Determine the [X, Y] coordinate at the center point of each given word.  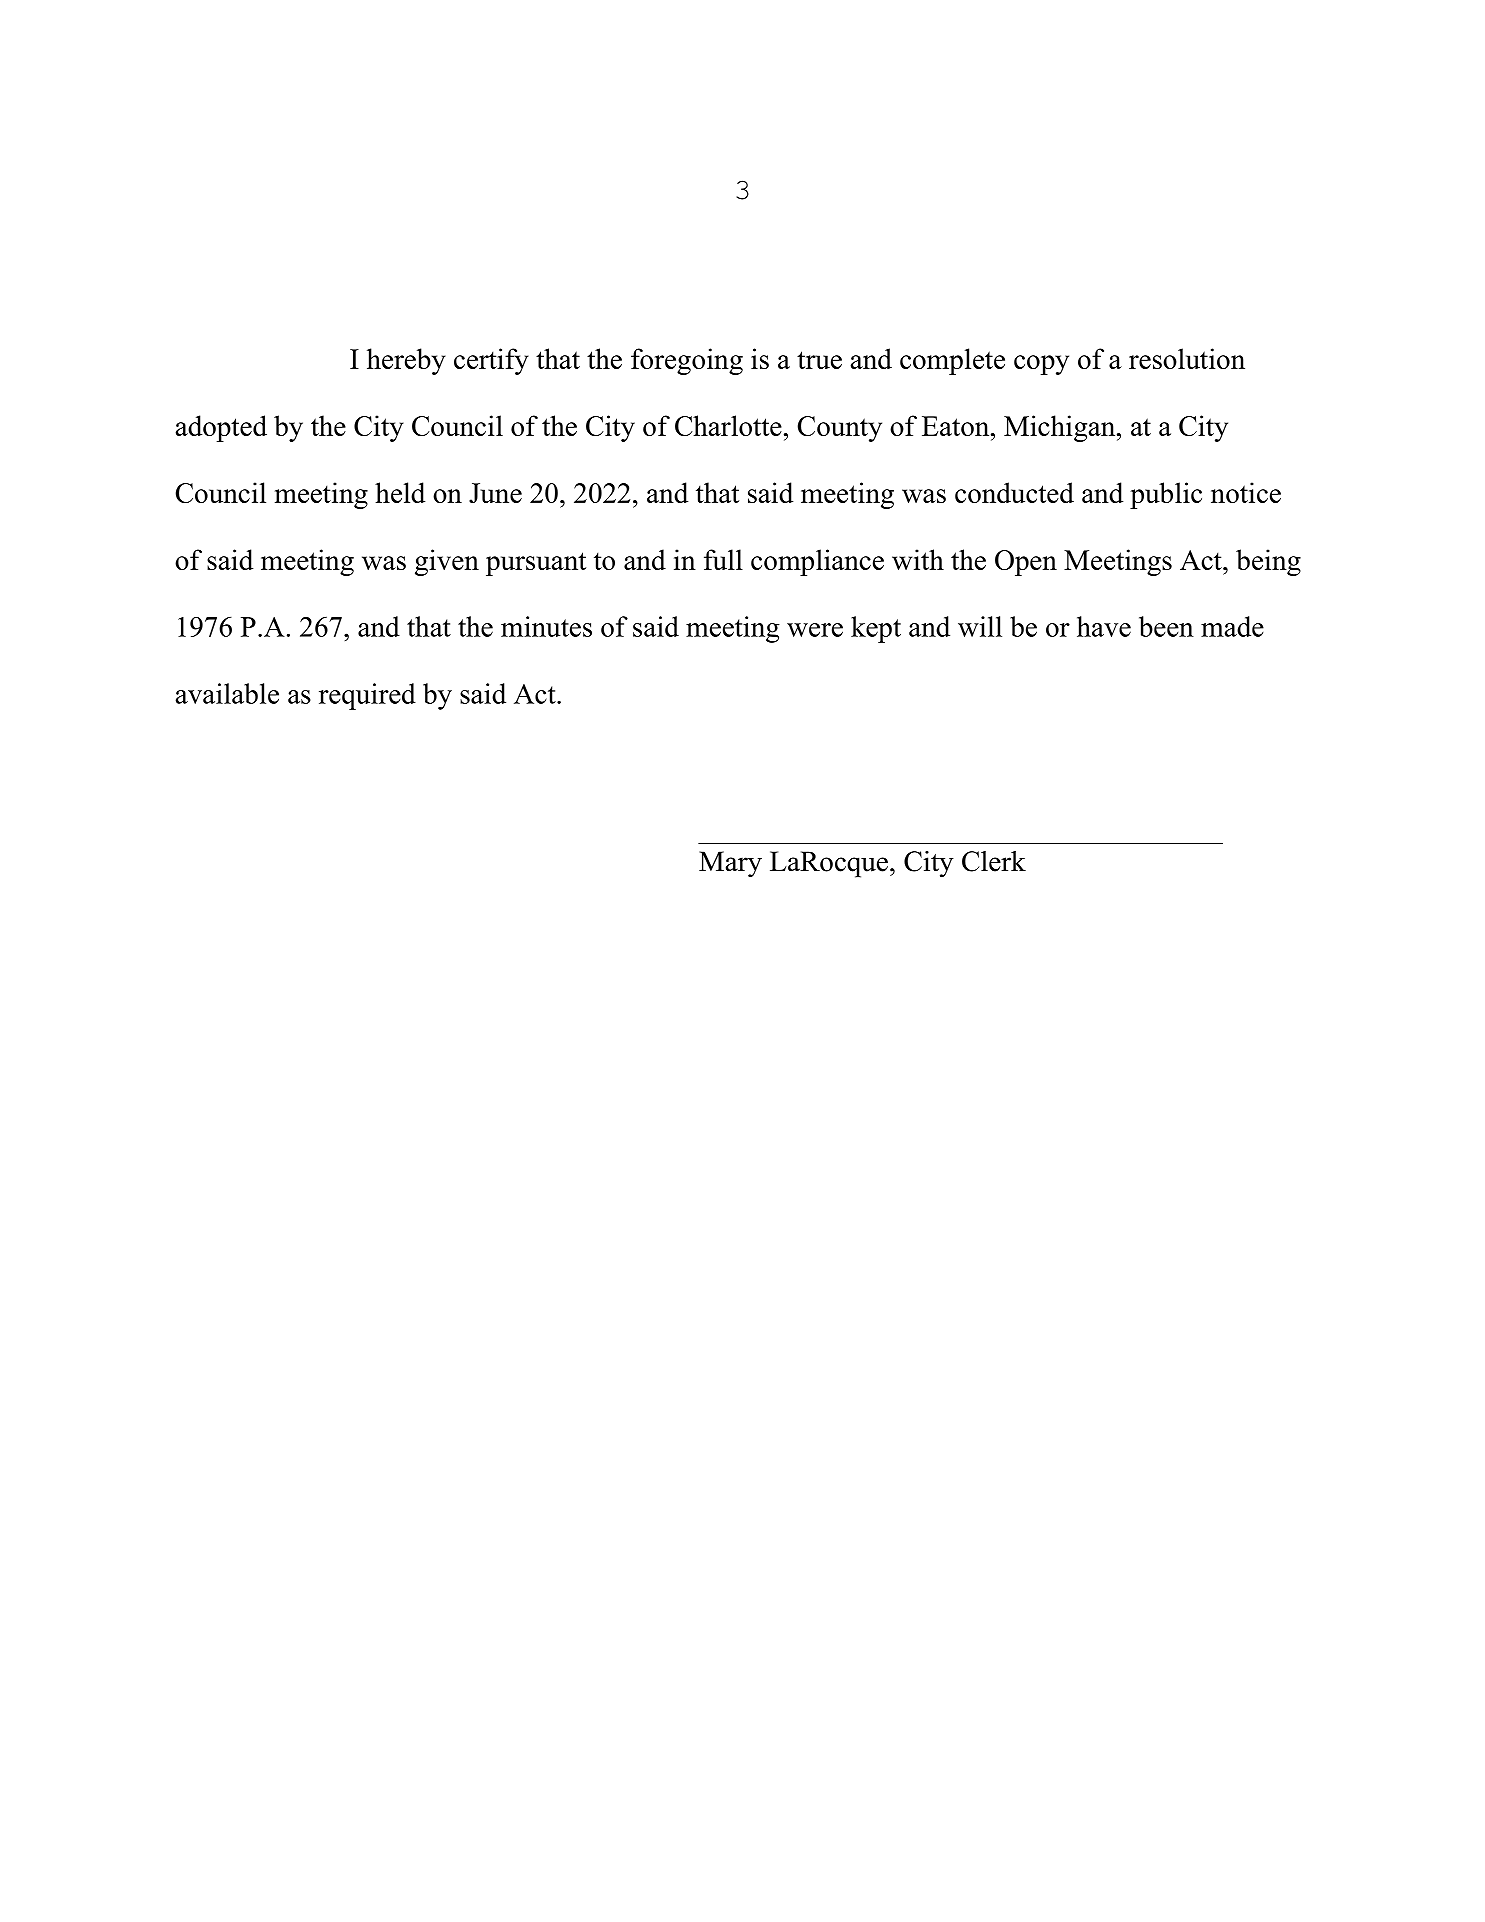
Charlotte [728, 425]
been [1166, 626]
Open [1026, 563]
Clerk [994, 861]
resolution [1187, 358]
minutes [546, 626]
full [723, 559]
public [1166, 495]
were [815, 630]
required [367, 696]
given [447, 562]
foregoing [687, 361]
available [227, 693]
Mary [730, 864]
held [400, 492]
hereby [406, 361]
